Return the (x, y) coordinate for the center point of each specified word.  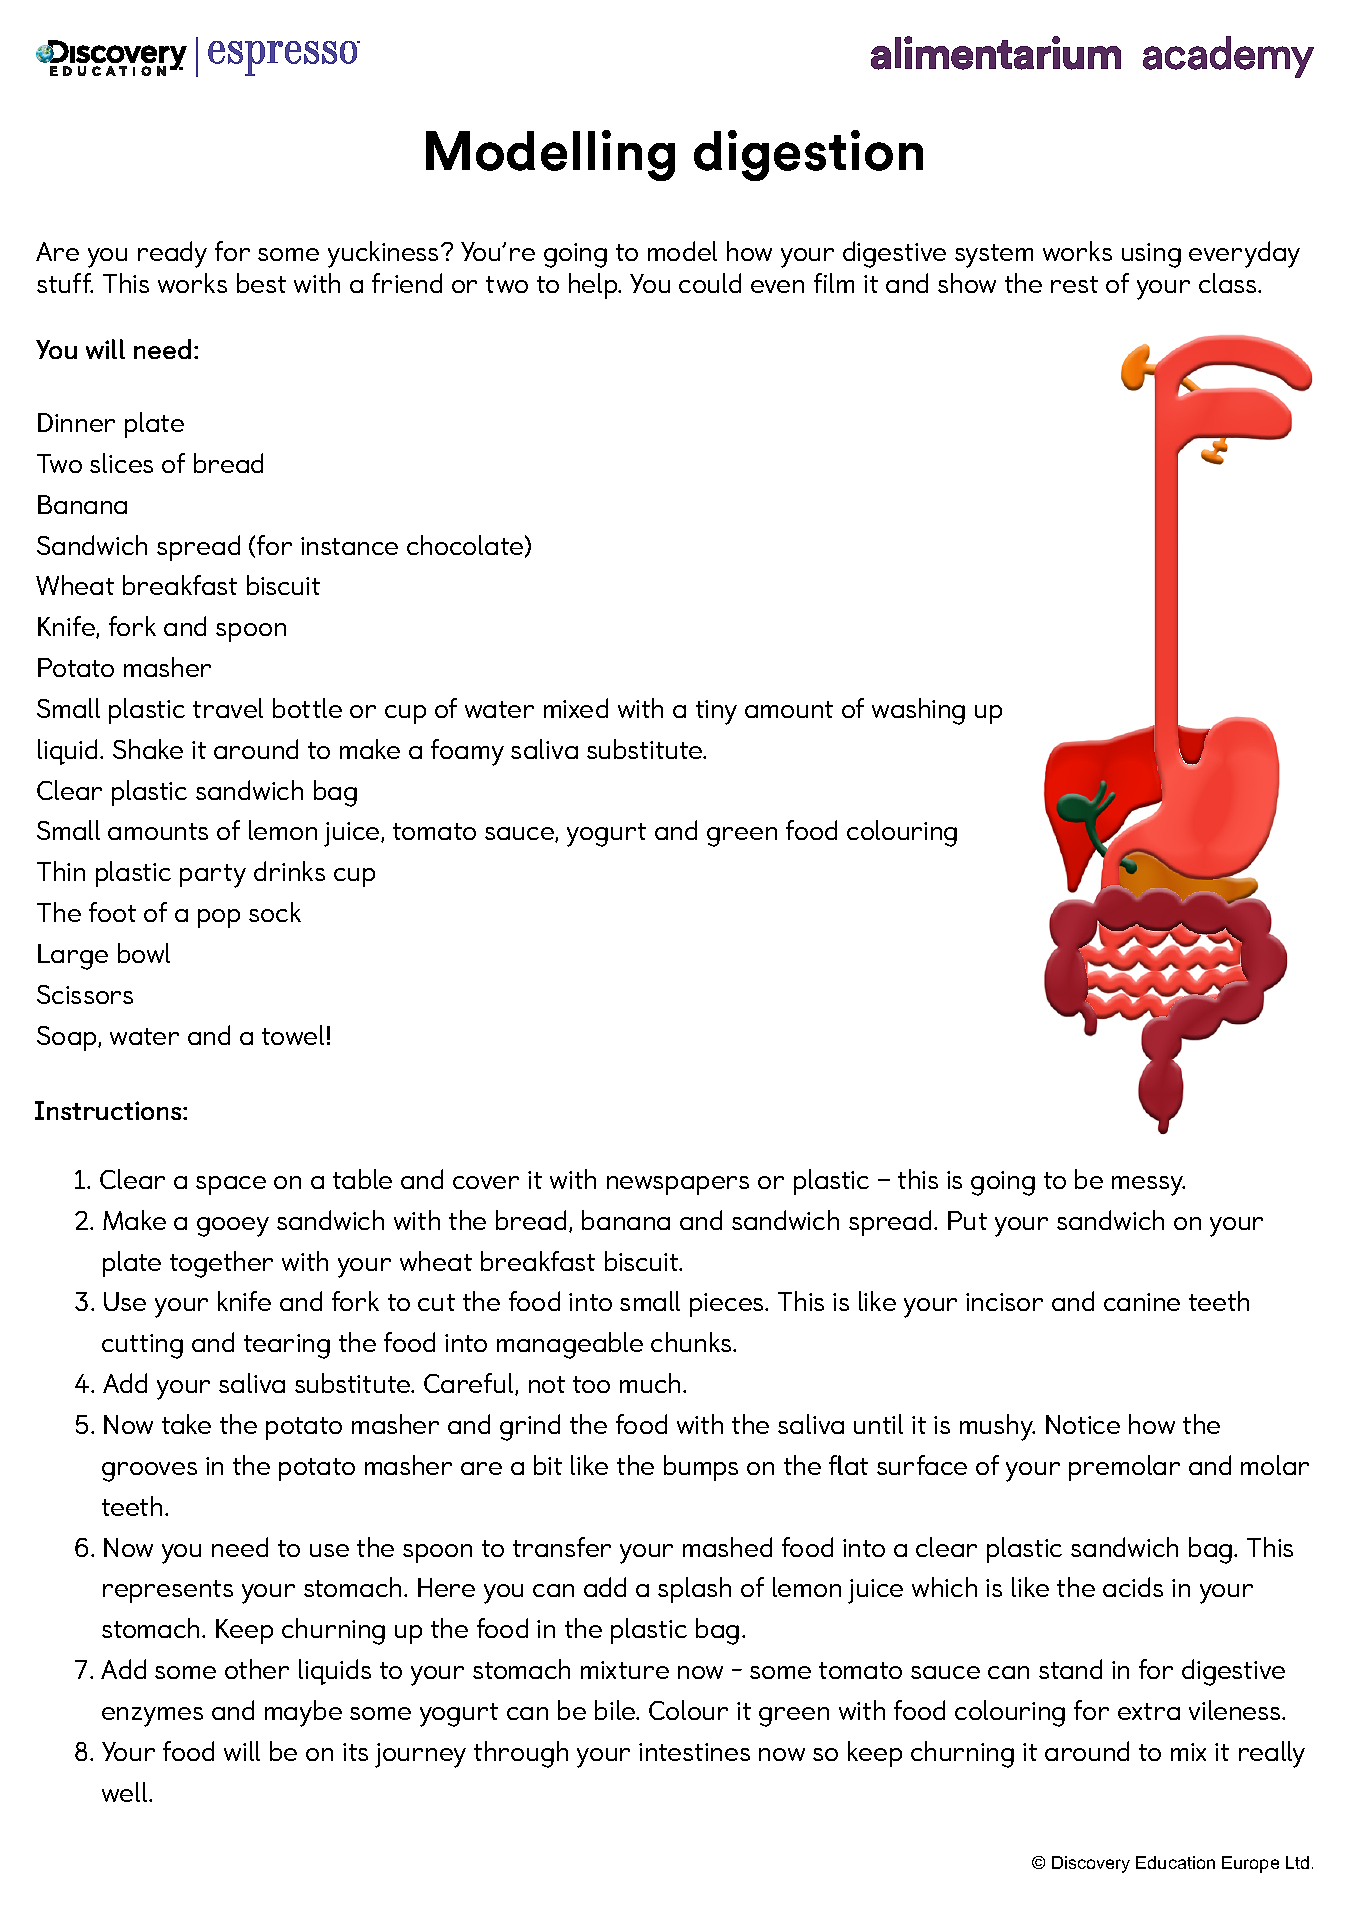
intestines (694, 1752)
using (1151, 255)
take (186, 1424)
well (126, 1792)
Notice (1083, 1424)
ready (172, 254)
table (362, 1179)
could (710, 283)
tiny (716, 712)
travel (228, 708)
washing (918, 711)
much (650, 1383)
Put (967, 1220)
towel (293, 1035)
